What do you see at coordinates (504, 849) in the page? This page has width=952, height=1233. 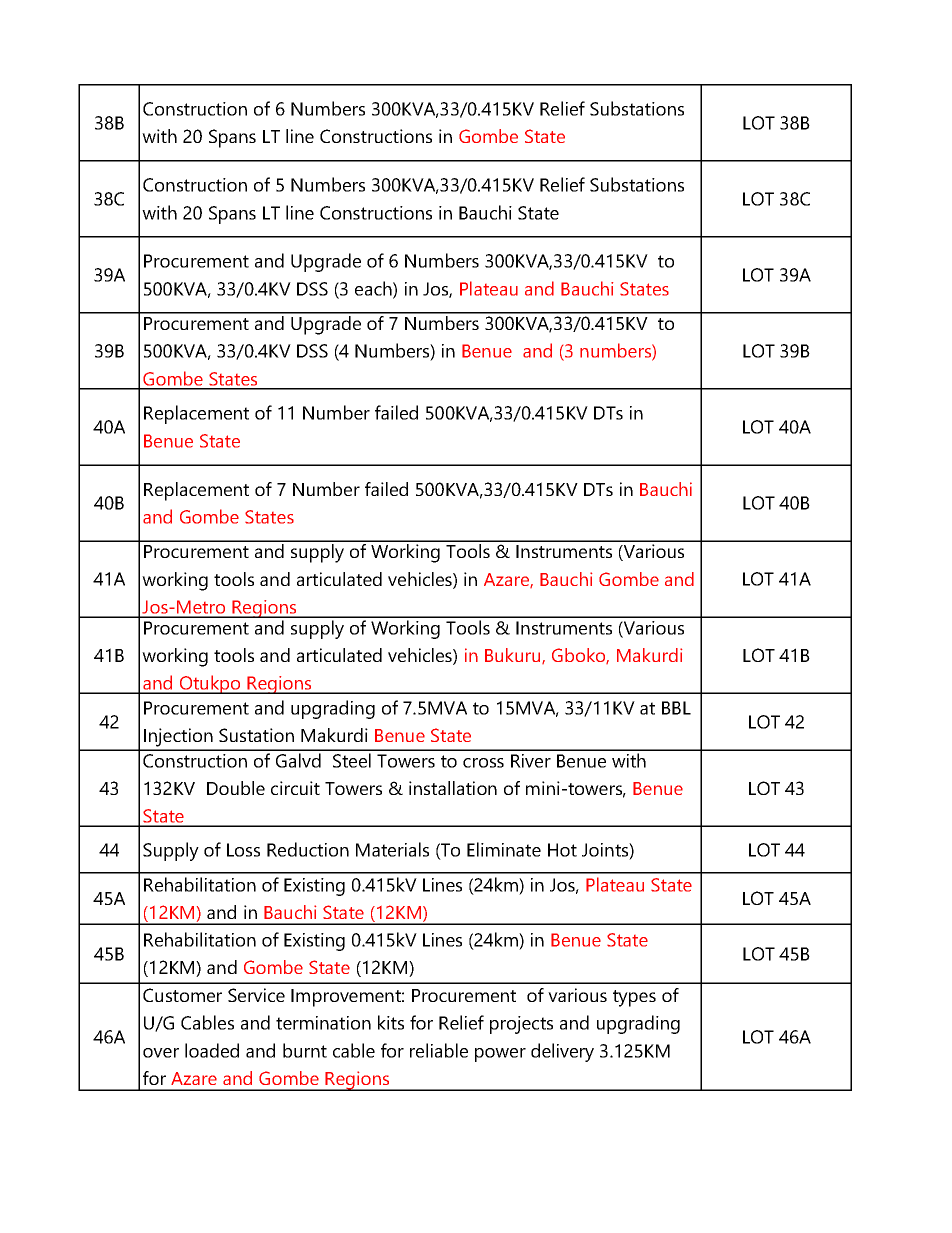 I see `Eliminate` at bounding box center [504, 849].
